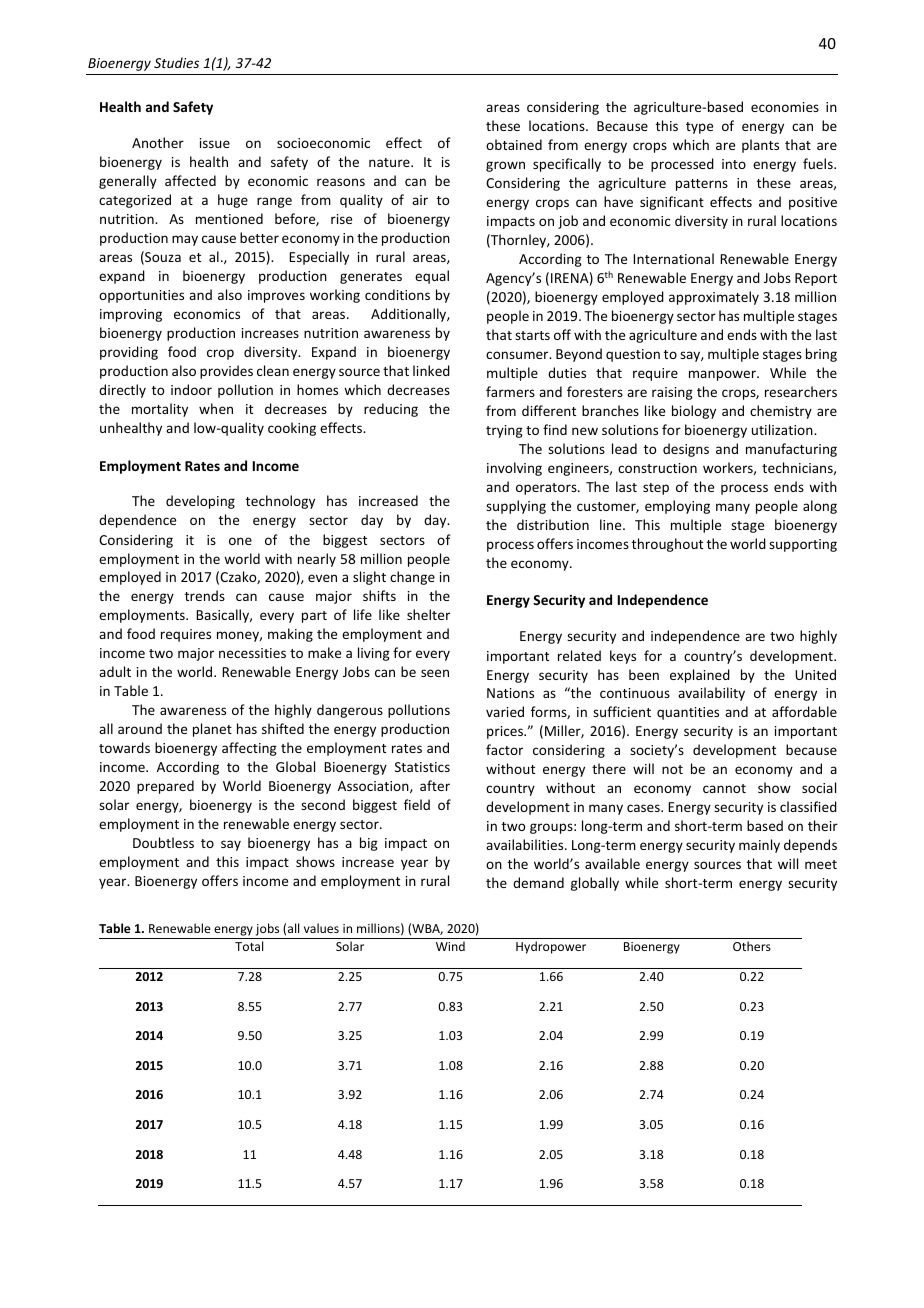 Image resolution: width=924 pixels, height=1308 pixels. What do you see at coordinates (514, 144) in the screenshot?
I see `obtained` at bounding box center [514, 144].
